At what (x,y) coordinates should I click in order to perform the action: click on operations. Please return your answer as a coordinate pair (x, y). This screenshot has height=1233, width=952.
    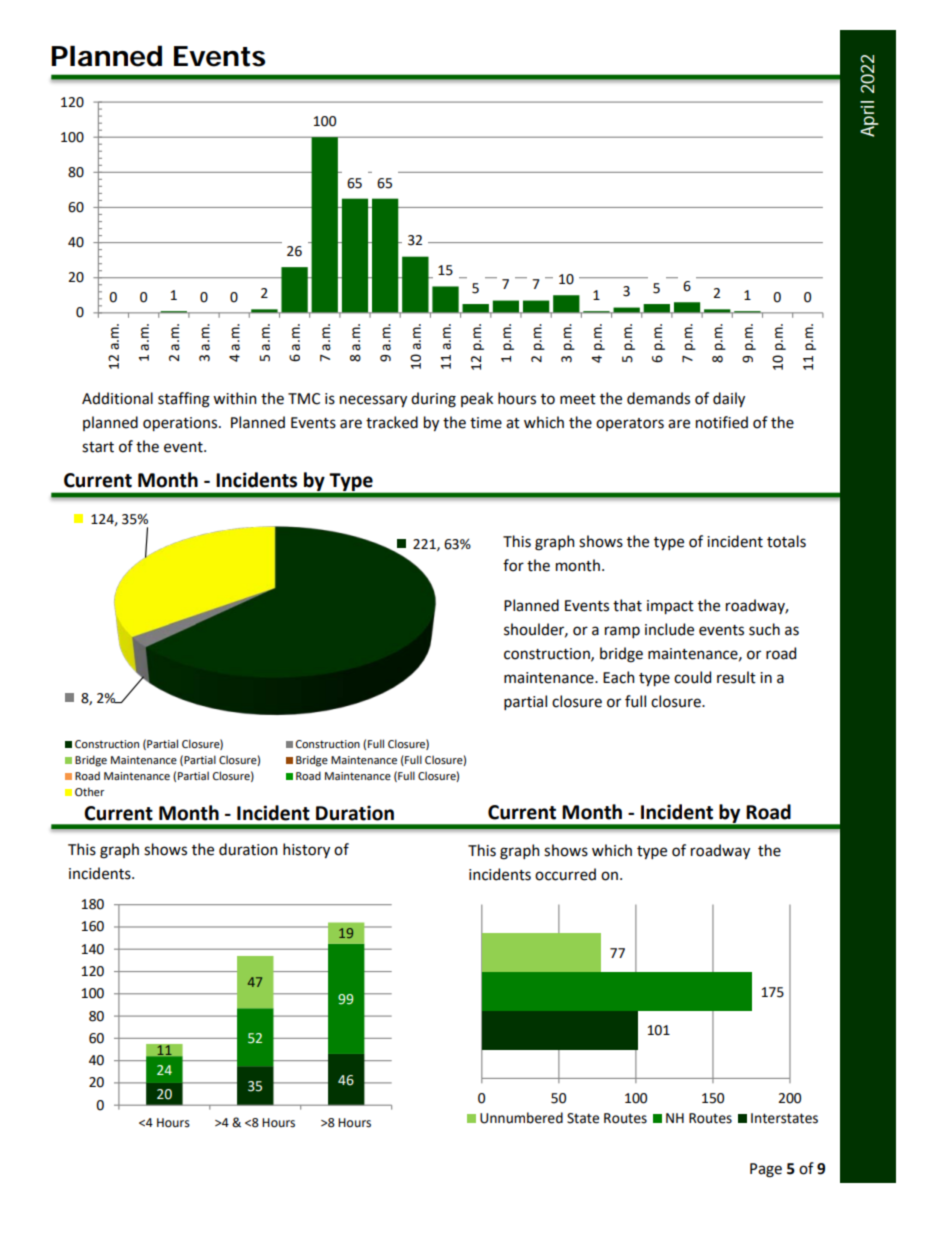
    Looking at the image, I should click on (181, 424).
